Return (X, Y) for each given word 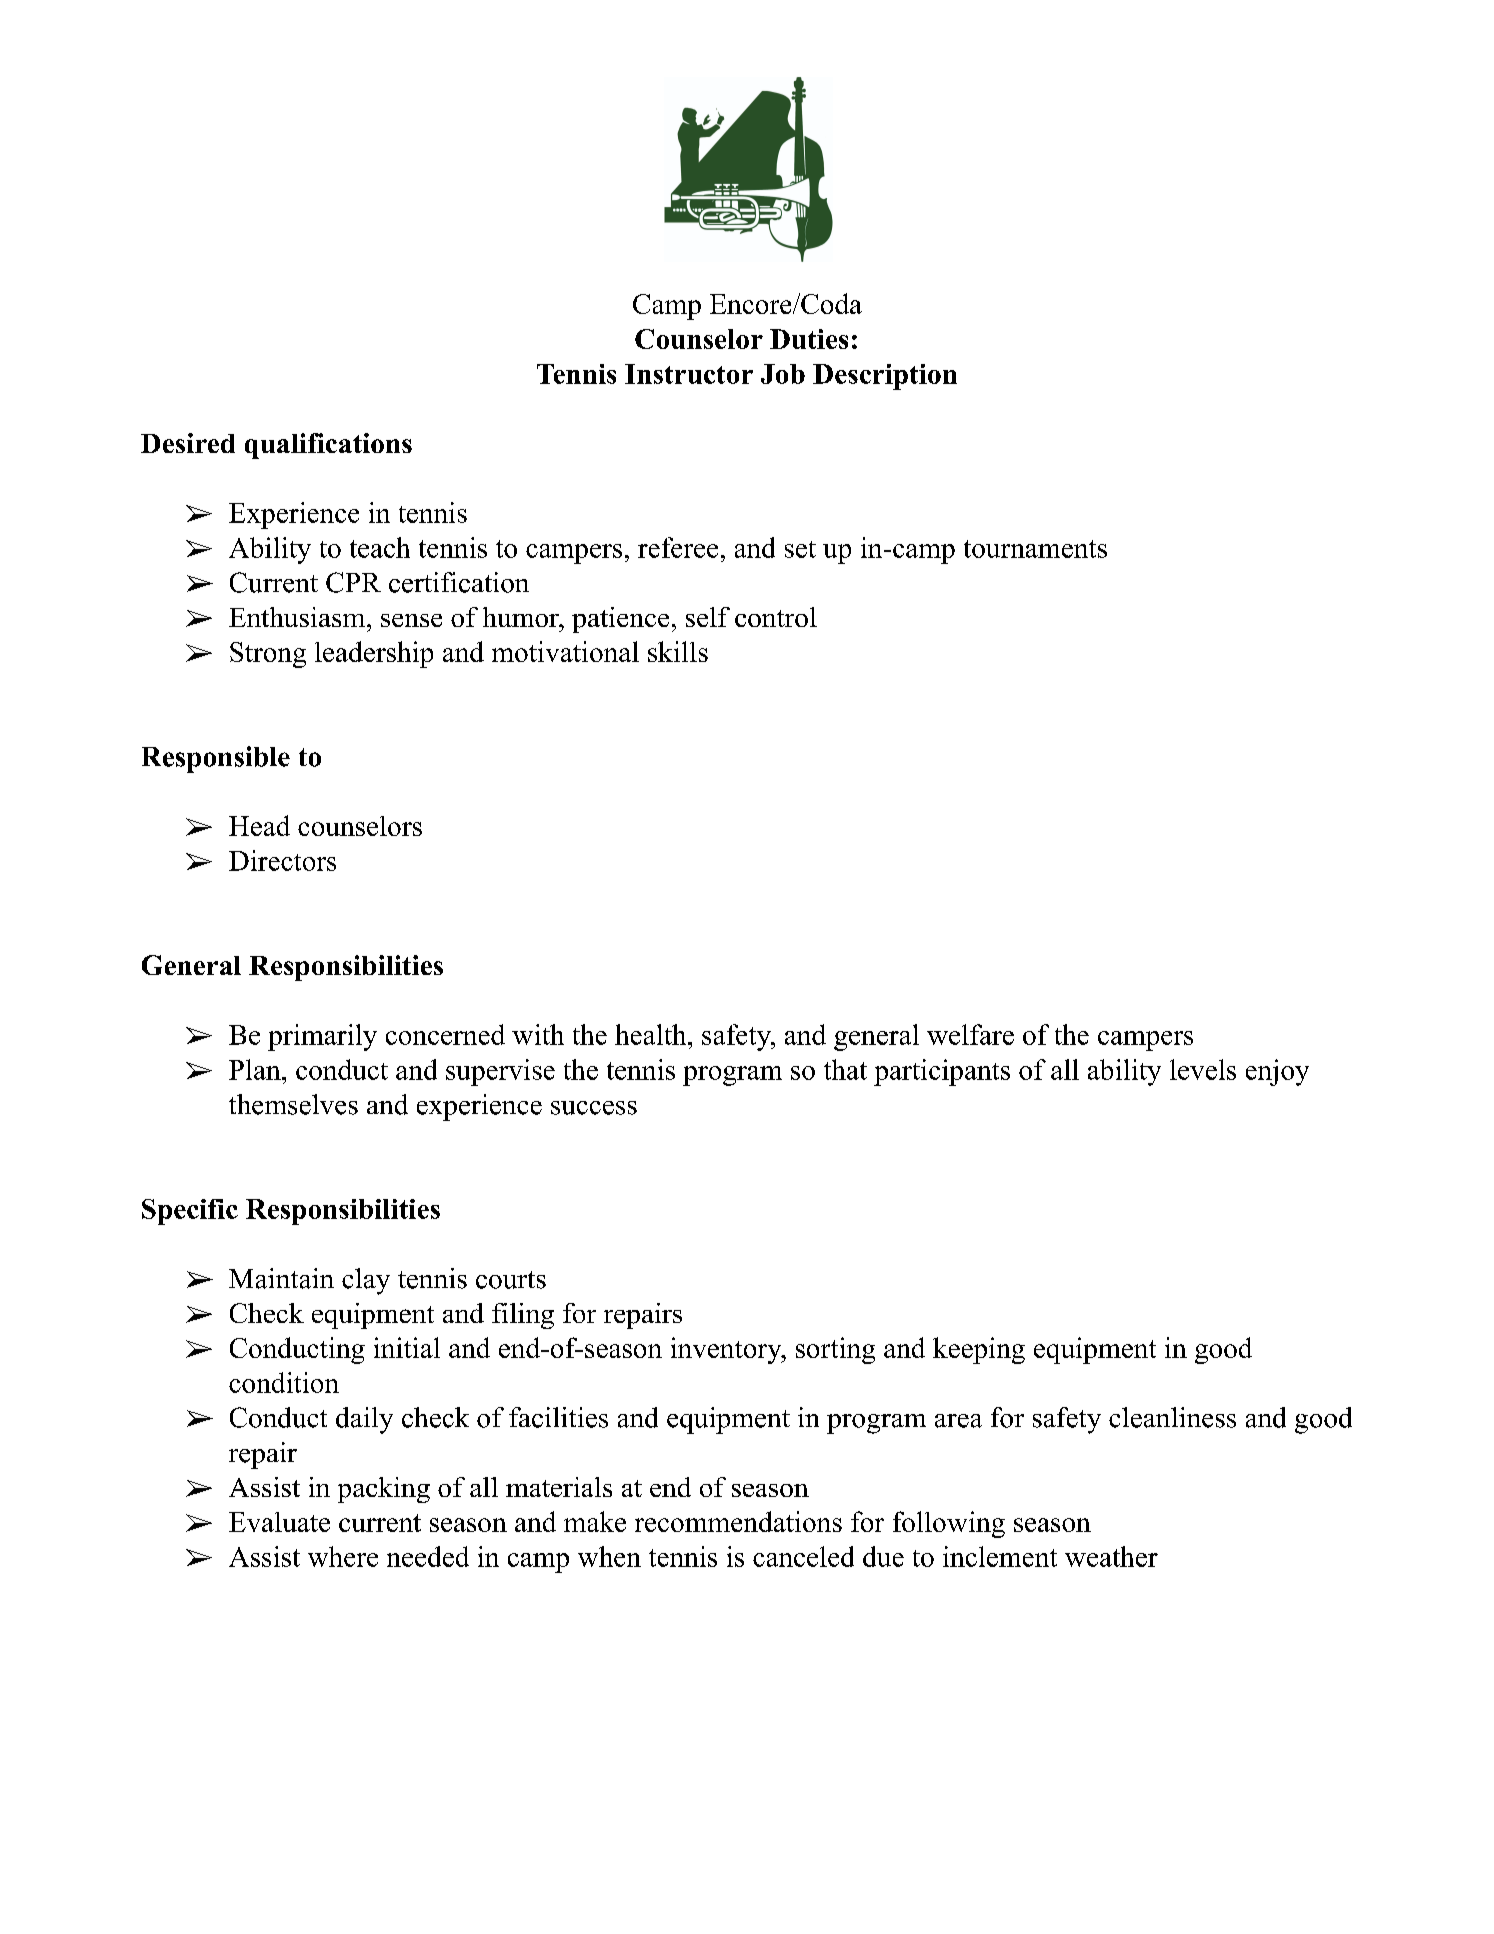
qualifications (328, 446)
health (650, 1034)
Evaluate (279, 1522)
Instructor (689, 374)
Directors (282, 860)
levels (1203, 1069)
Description (885, 377)
